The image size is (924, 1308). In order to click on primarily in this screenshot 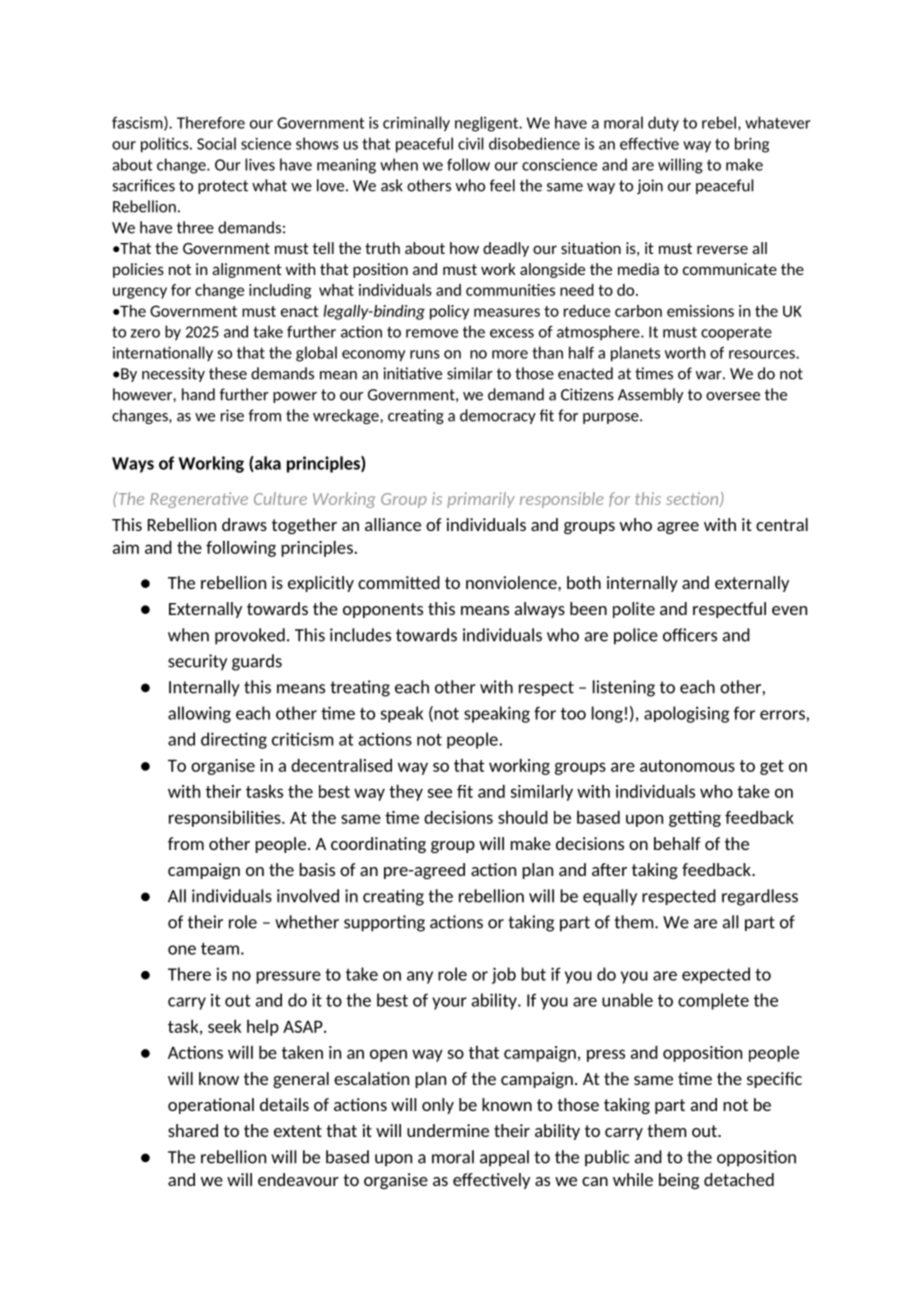, I will do `click(481, 500)`.
